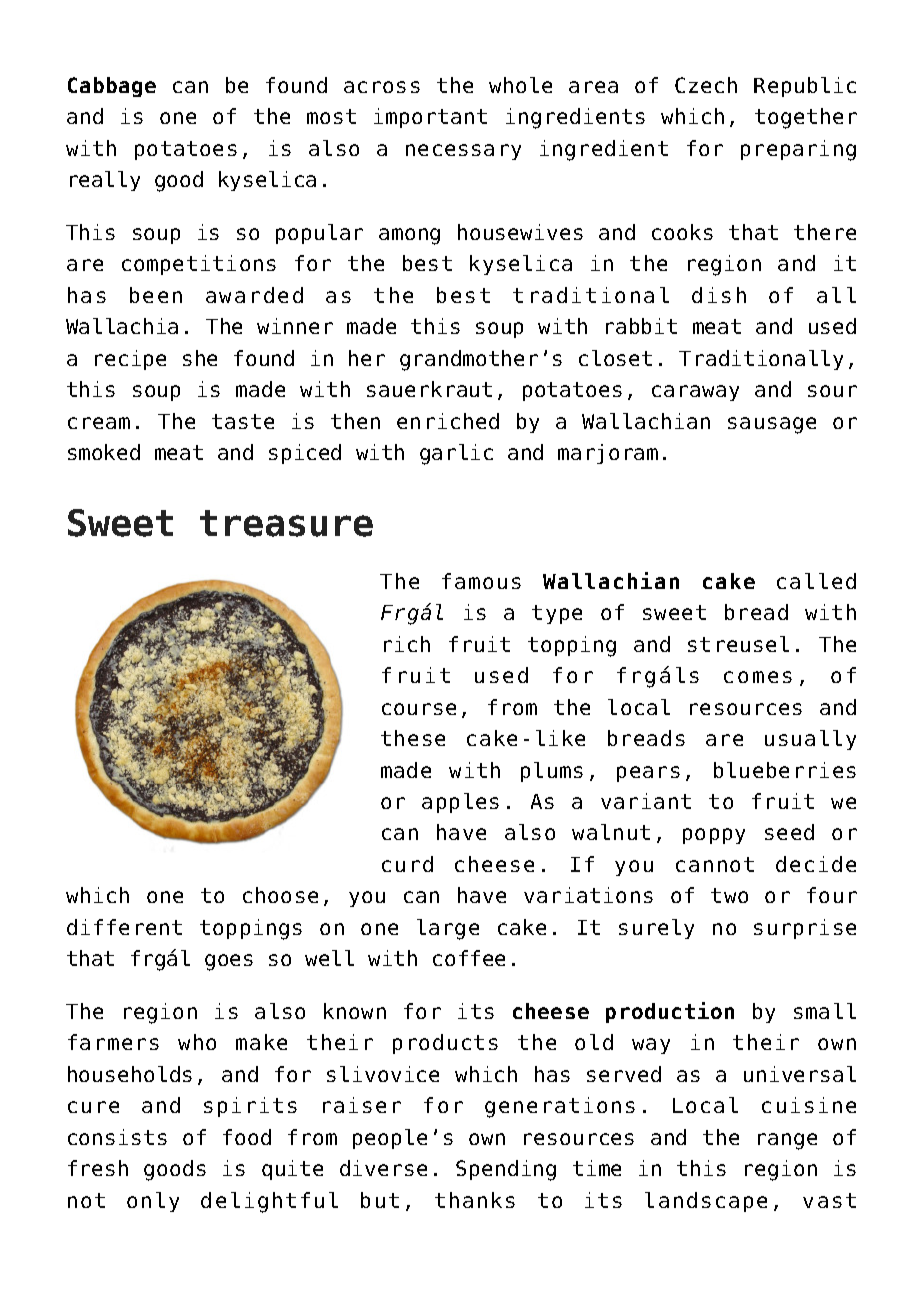 This page has height=1308, width=924. Describe the element at coordinates (429, 389) in the page. I see `sauerkraut` at that location.
